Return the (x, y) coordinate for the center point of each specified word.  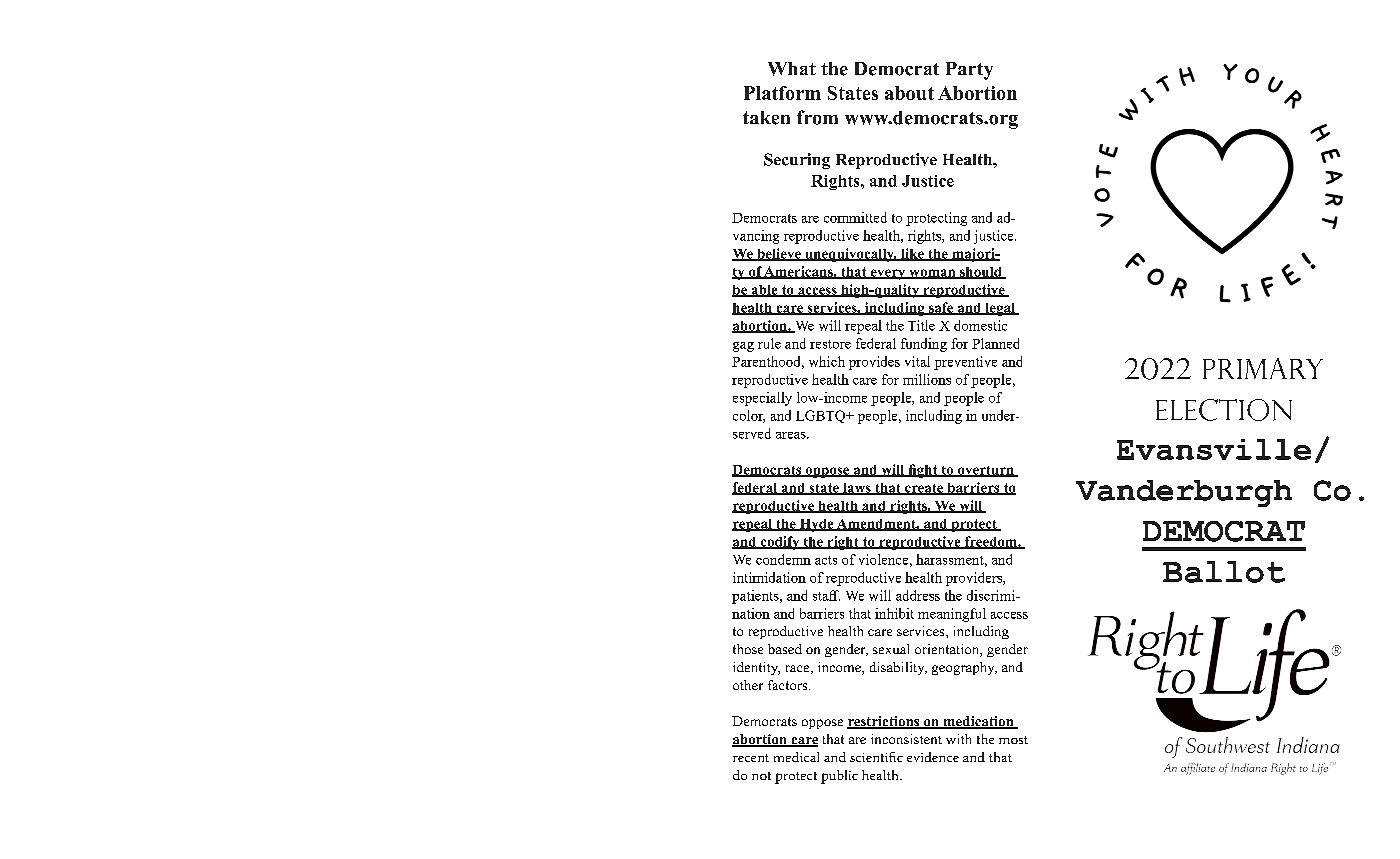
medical (796, 757)
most (1013, 740)
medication (978, 722)
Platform (782, 93)
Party (969, 71)
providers (975, 579)
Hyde (816, 525)
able (764, 291)
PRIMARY (1263, 368)
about (909, 93)
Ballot (1224, 572)
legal (1000, 309)
